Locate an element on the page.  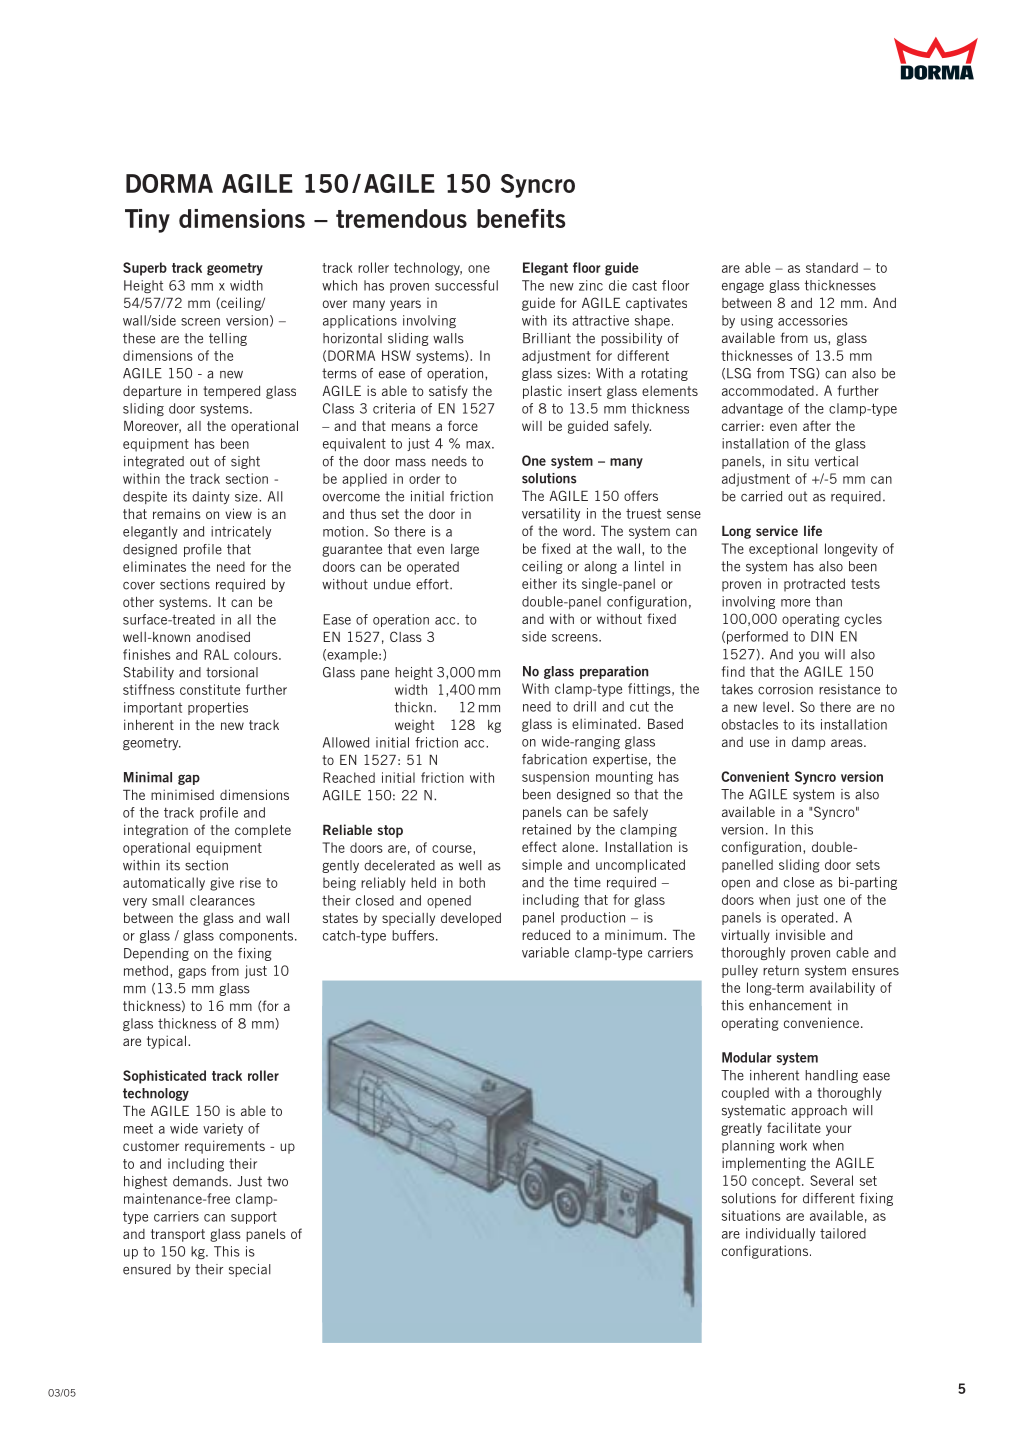
damp is located at coordinates (808, 743).
